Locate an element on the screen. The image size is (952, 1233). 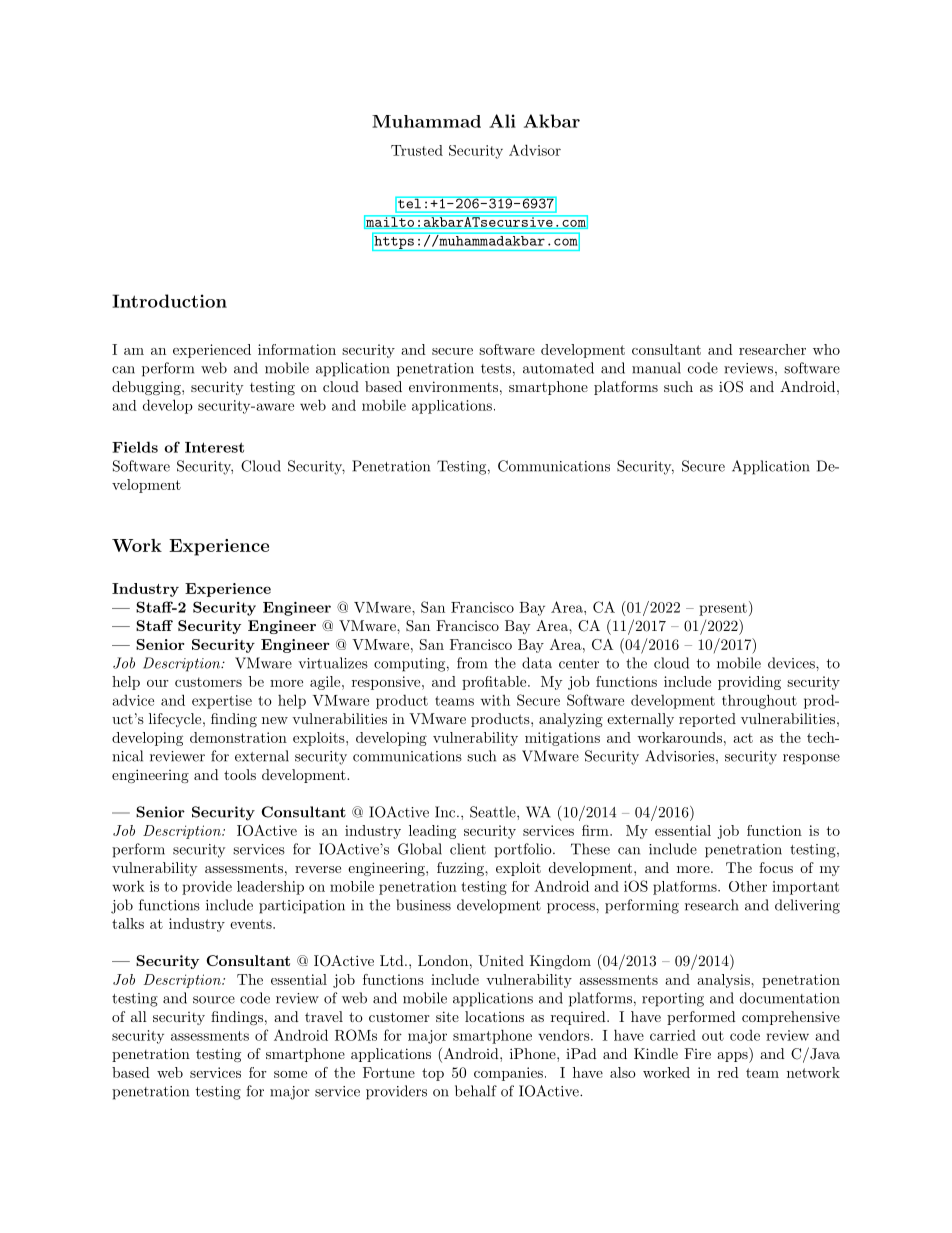
Trusted is located at coordinates (417, 150).
